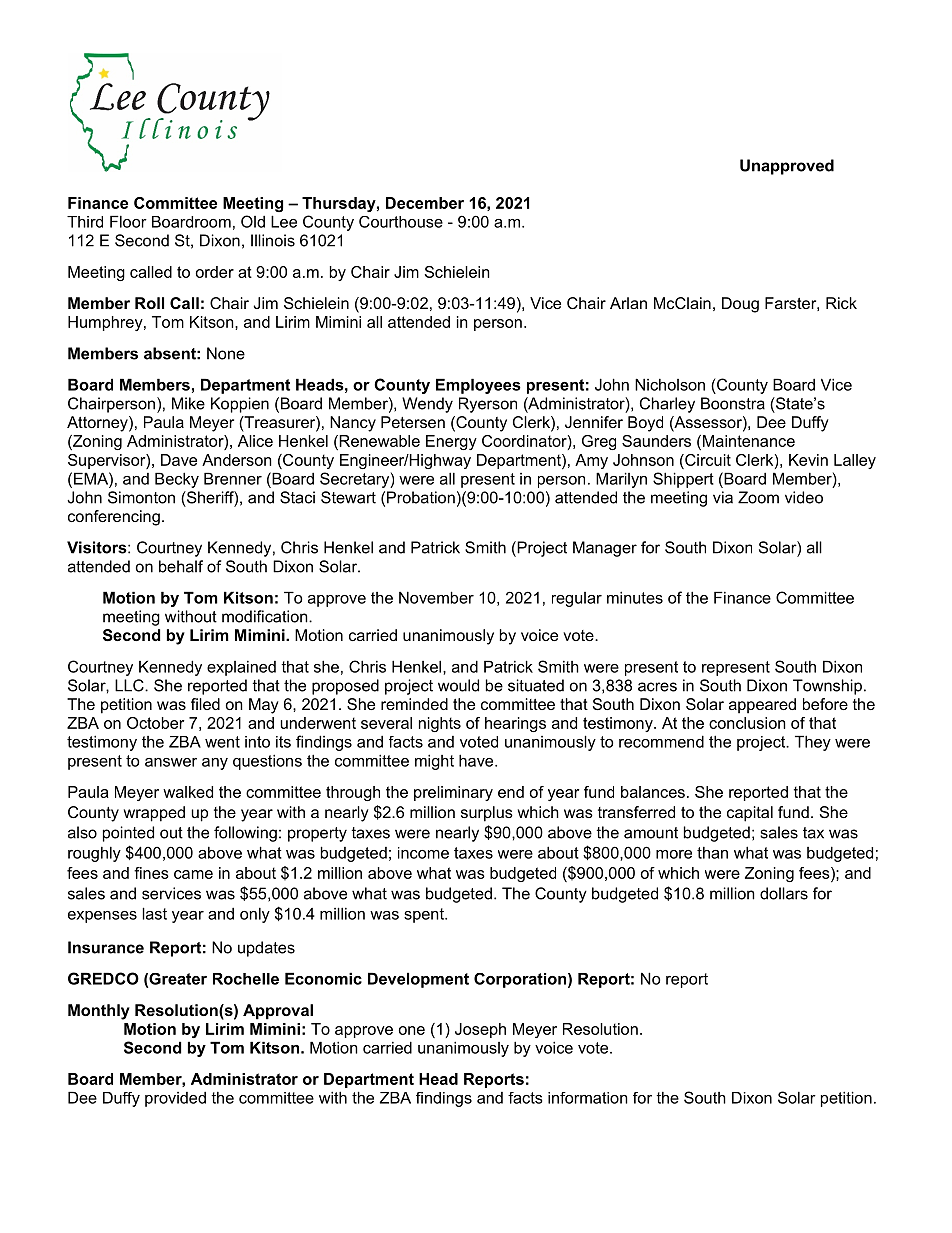 Image resolution: width=952 pixels, height=1233 pixels. What do you see at coordinates (747, 441) in the image?
I see `Maintenance` at bounding box center [747, 441].
